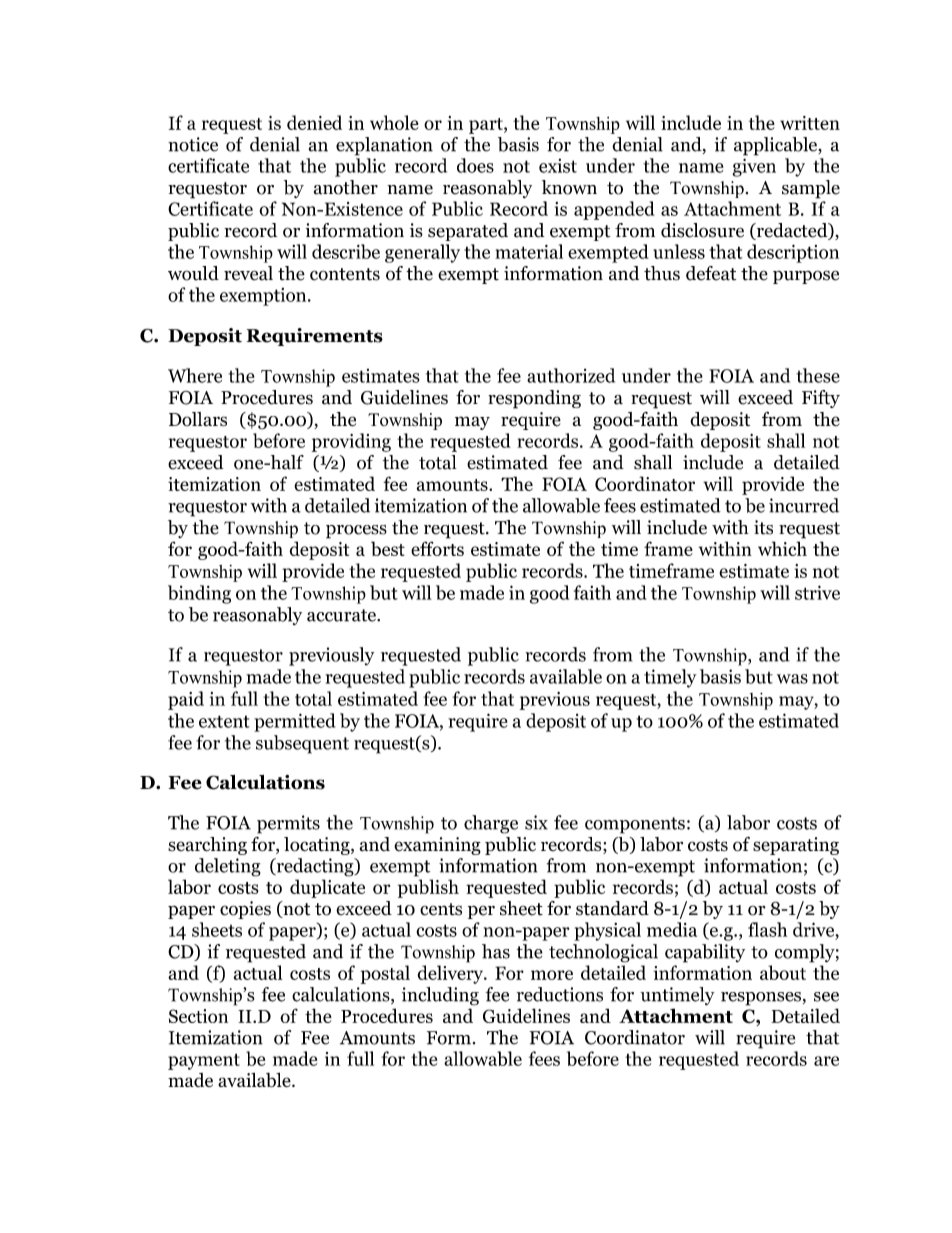 The width and height of the screenshot is (952, 1233). What do you see at coordinates (294, 722) in the screenshot?
I see `permitted` at bounding box center [294, 722].
